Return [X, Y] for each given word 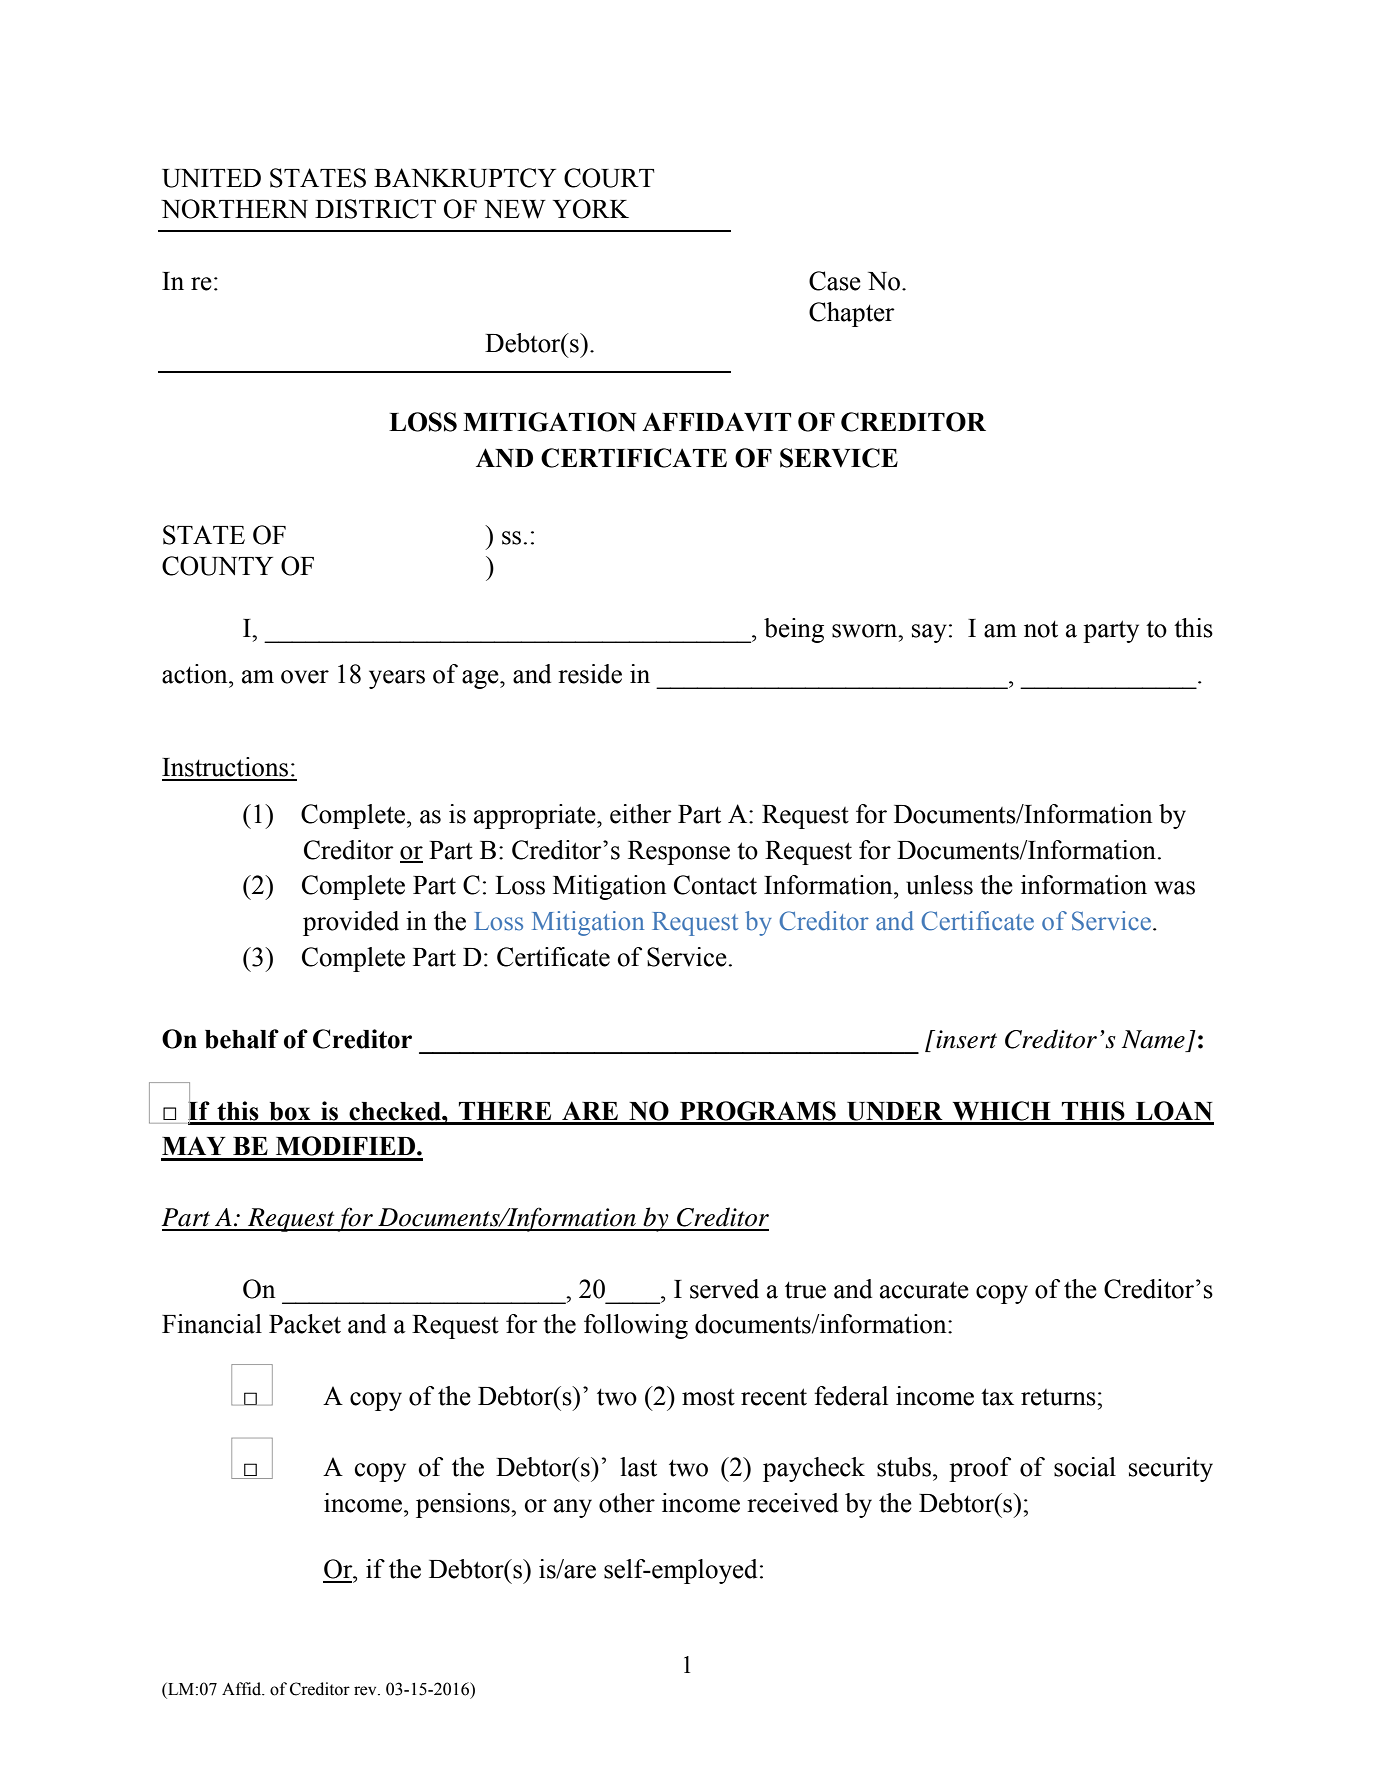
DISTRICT [375, 209]
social [1085, 1467]
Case [835, 281]
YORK [591, 209]
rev [366, 1691]
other [627, 1503]
